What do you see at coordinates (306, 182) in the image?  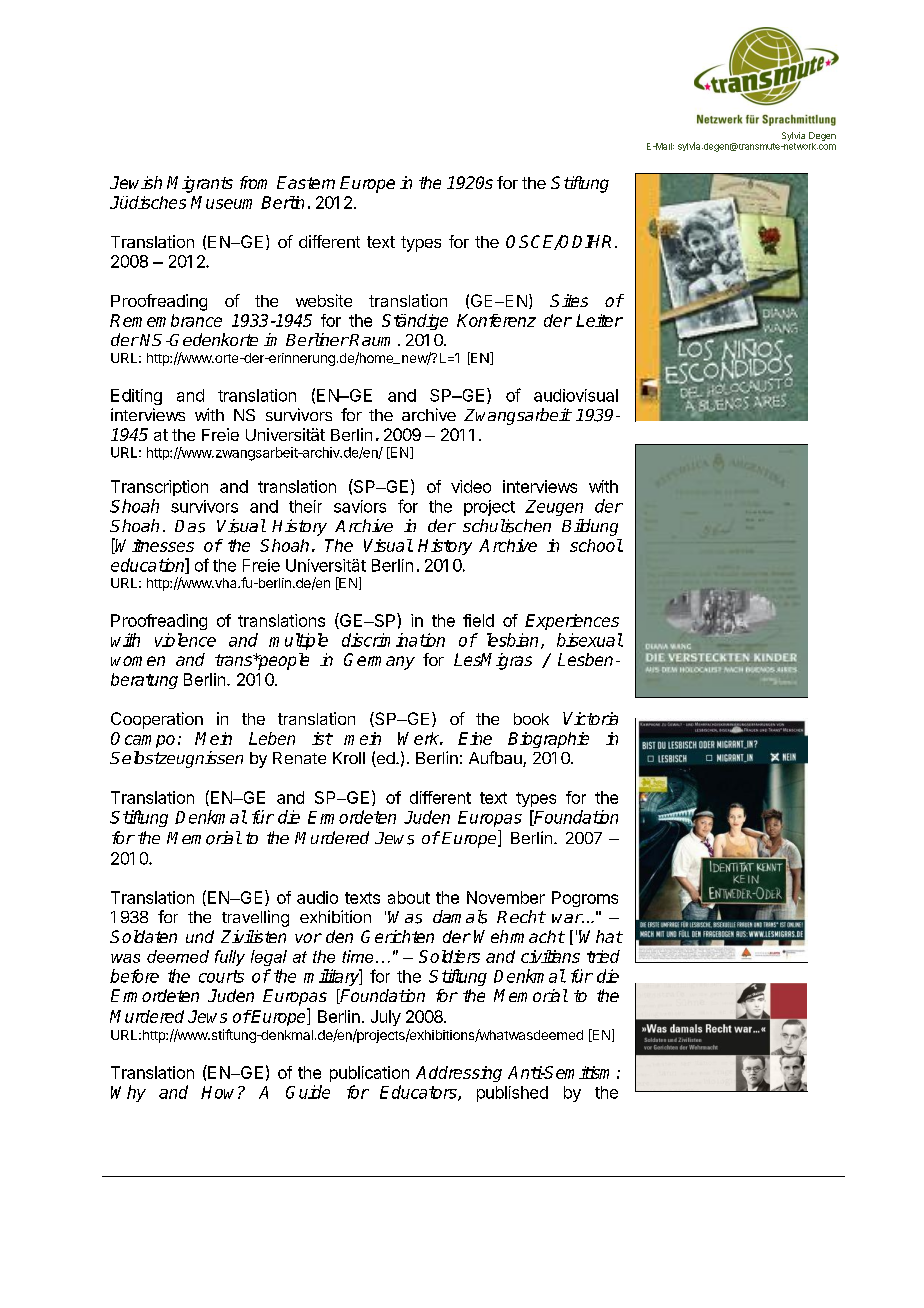 I see `Eastern` at bounding box center [306, 182].
